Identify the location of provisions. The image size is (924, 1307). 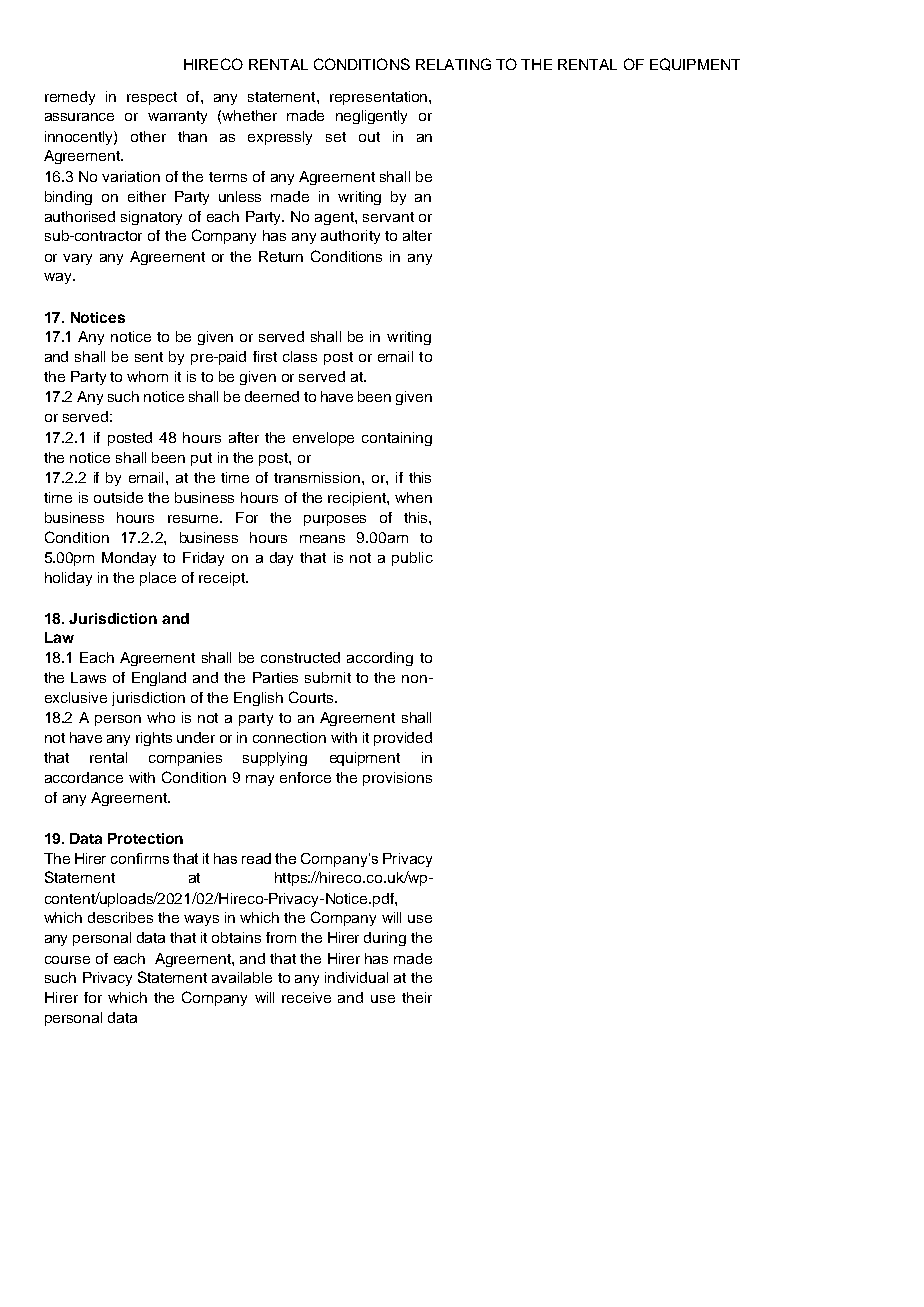
(397, 779).
